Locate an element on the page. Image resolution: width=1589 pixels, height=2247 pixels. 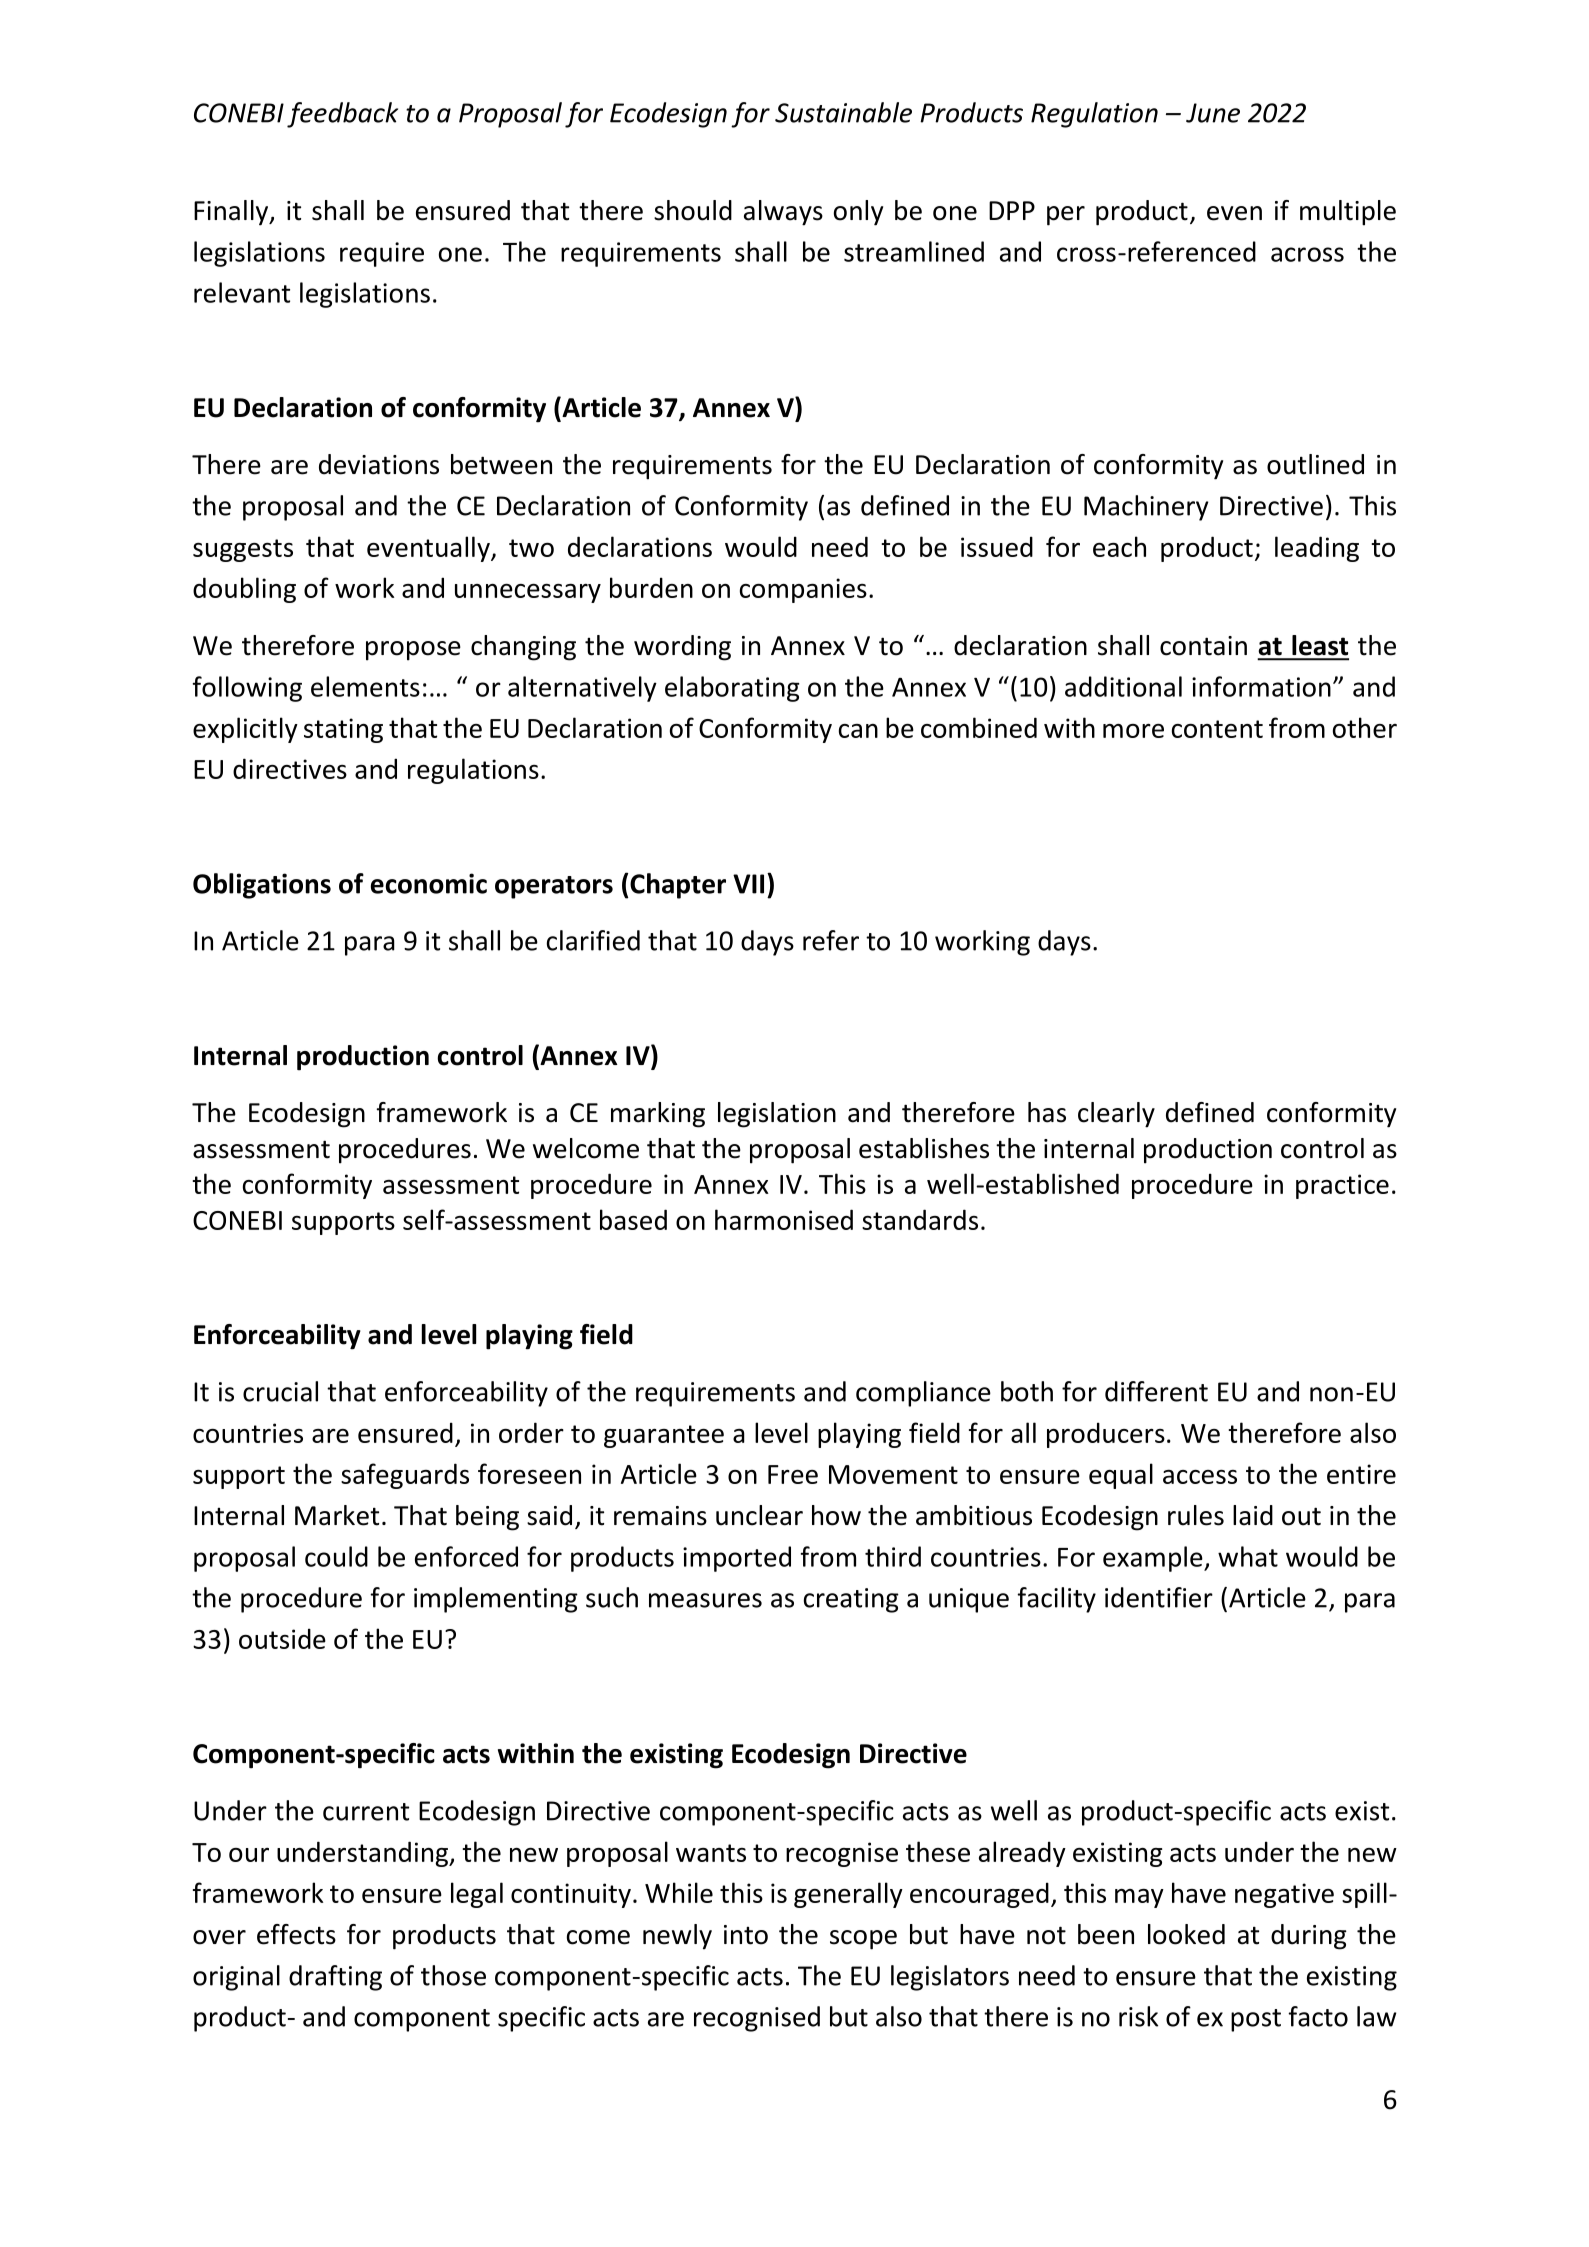
economic is located at coordinates (429, 883).
